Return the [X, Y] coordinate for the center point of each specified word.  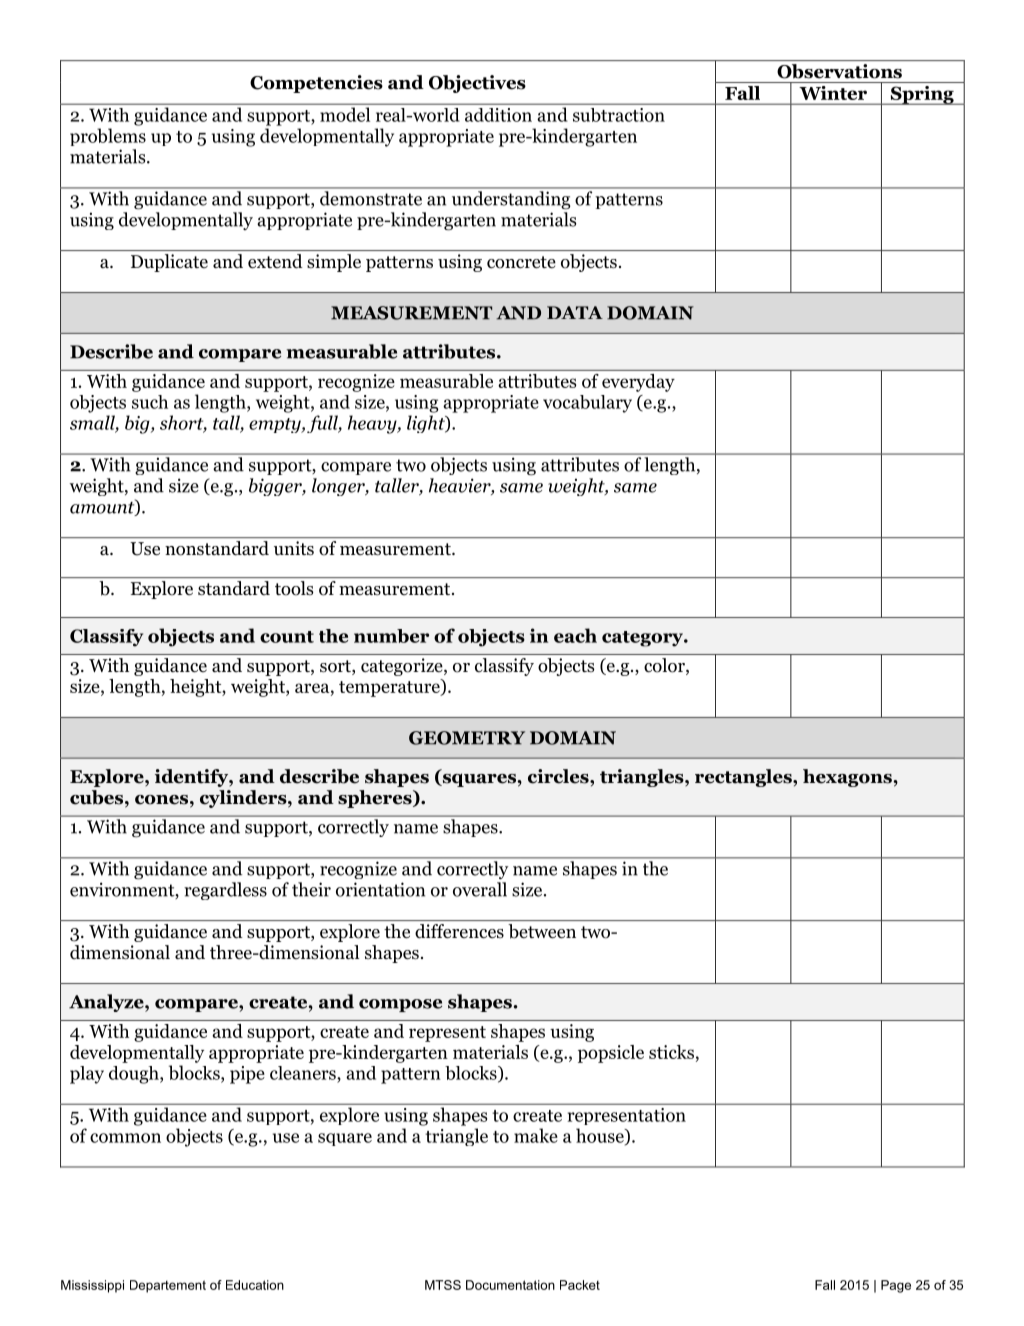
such [150, 402]
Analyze [107, 1003]
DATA [575, 312]
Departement [168, 1286]
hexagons [848, 778]
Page [896, 1286]
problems [108, 137]
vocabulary [587, 404]
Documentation [510, 1285]
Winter [833, 93]
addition [498, 115]
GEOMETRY [467, 738]
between [542, 931]
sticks [671, 1052]
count [287, 637]
